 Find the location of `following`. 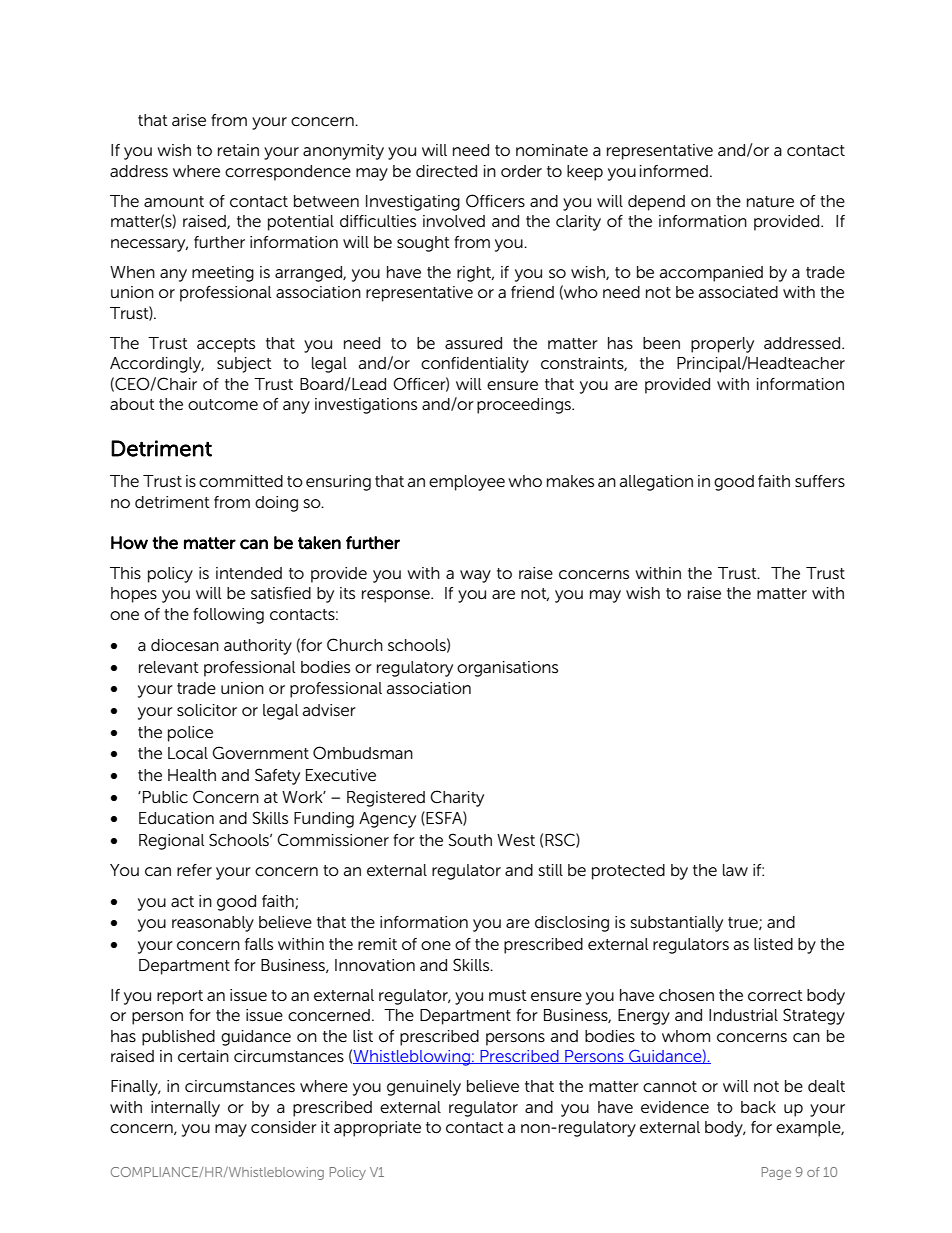

following is located at coordinates (228, 616).
